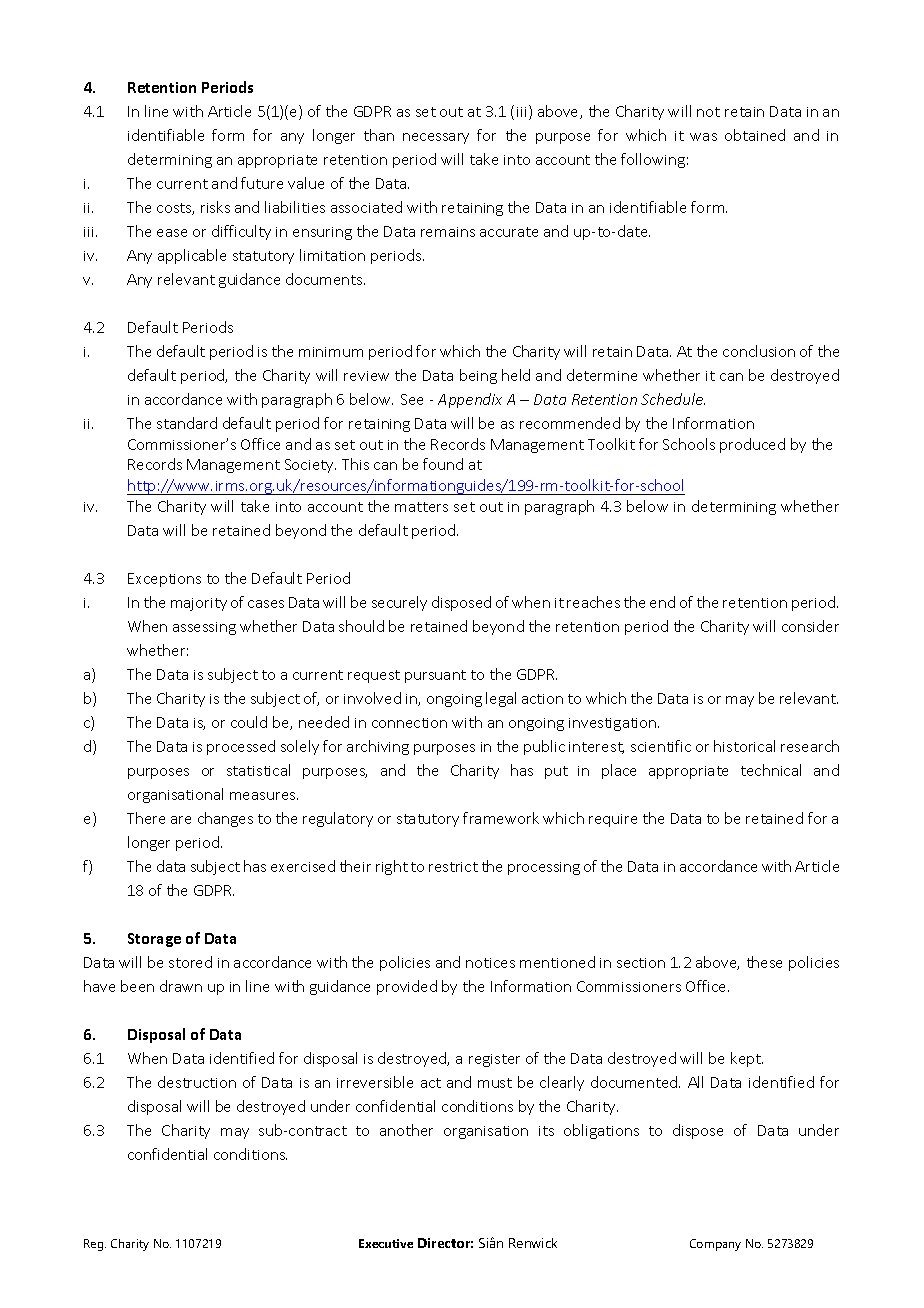 Image resolution: width=924 pixels, height=1308 pixels. Describe the element at coordinates (249, 722) in the screenshot. I see `could` at that location.
